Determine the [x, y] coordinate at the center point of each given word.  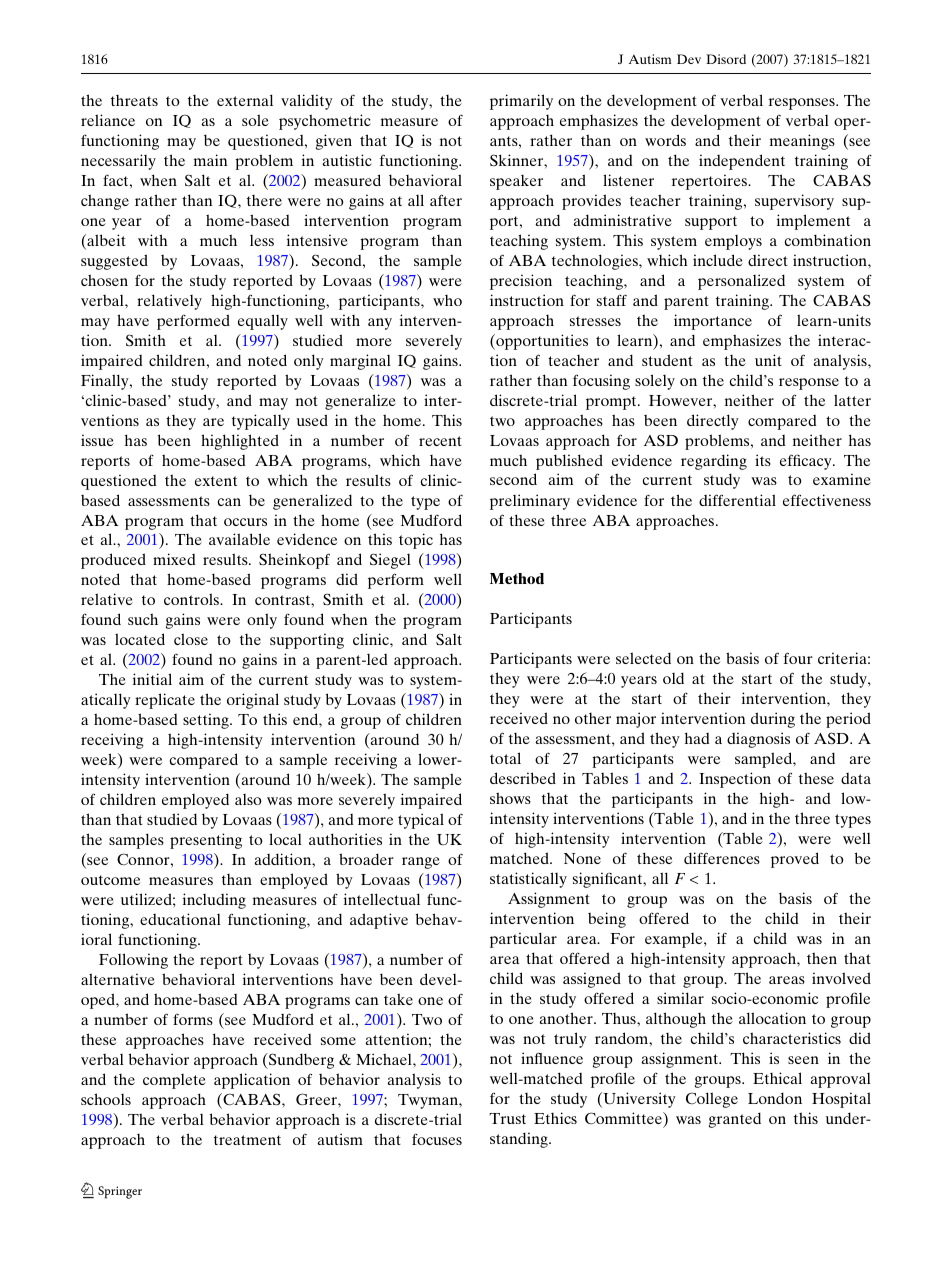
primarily [521, 102]
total [505, 758]
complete [174, 1081]
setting [207, 721]
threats [134, 100]
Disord [726, 59]
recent [440, 441]
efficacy [807, 462]
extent [216, 481]
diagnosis [758, 740]
